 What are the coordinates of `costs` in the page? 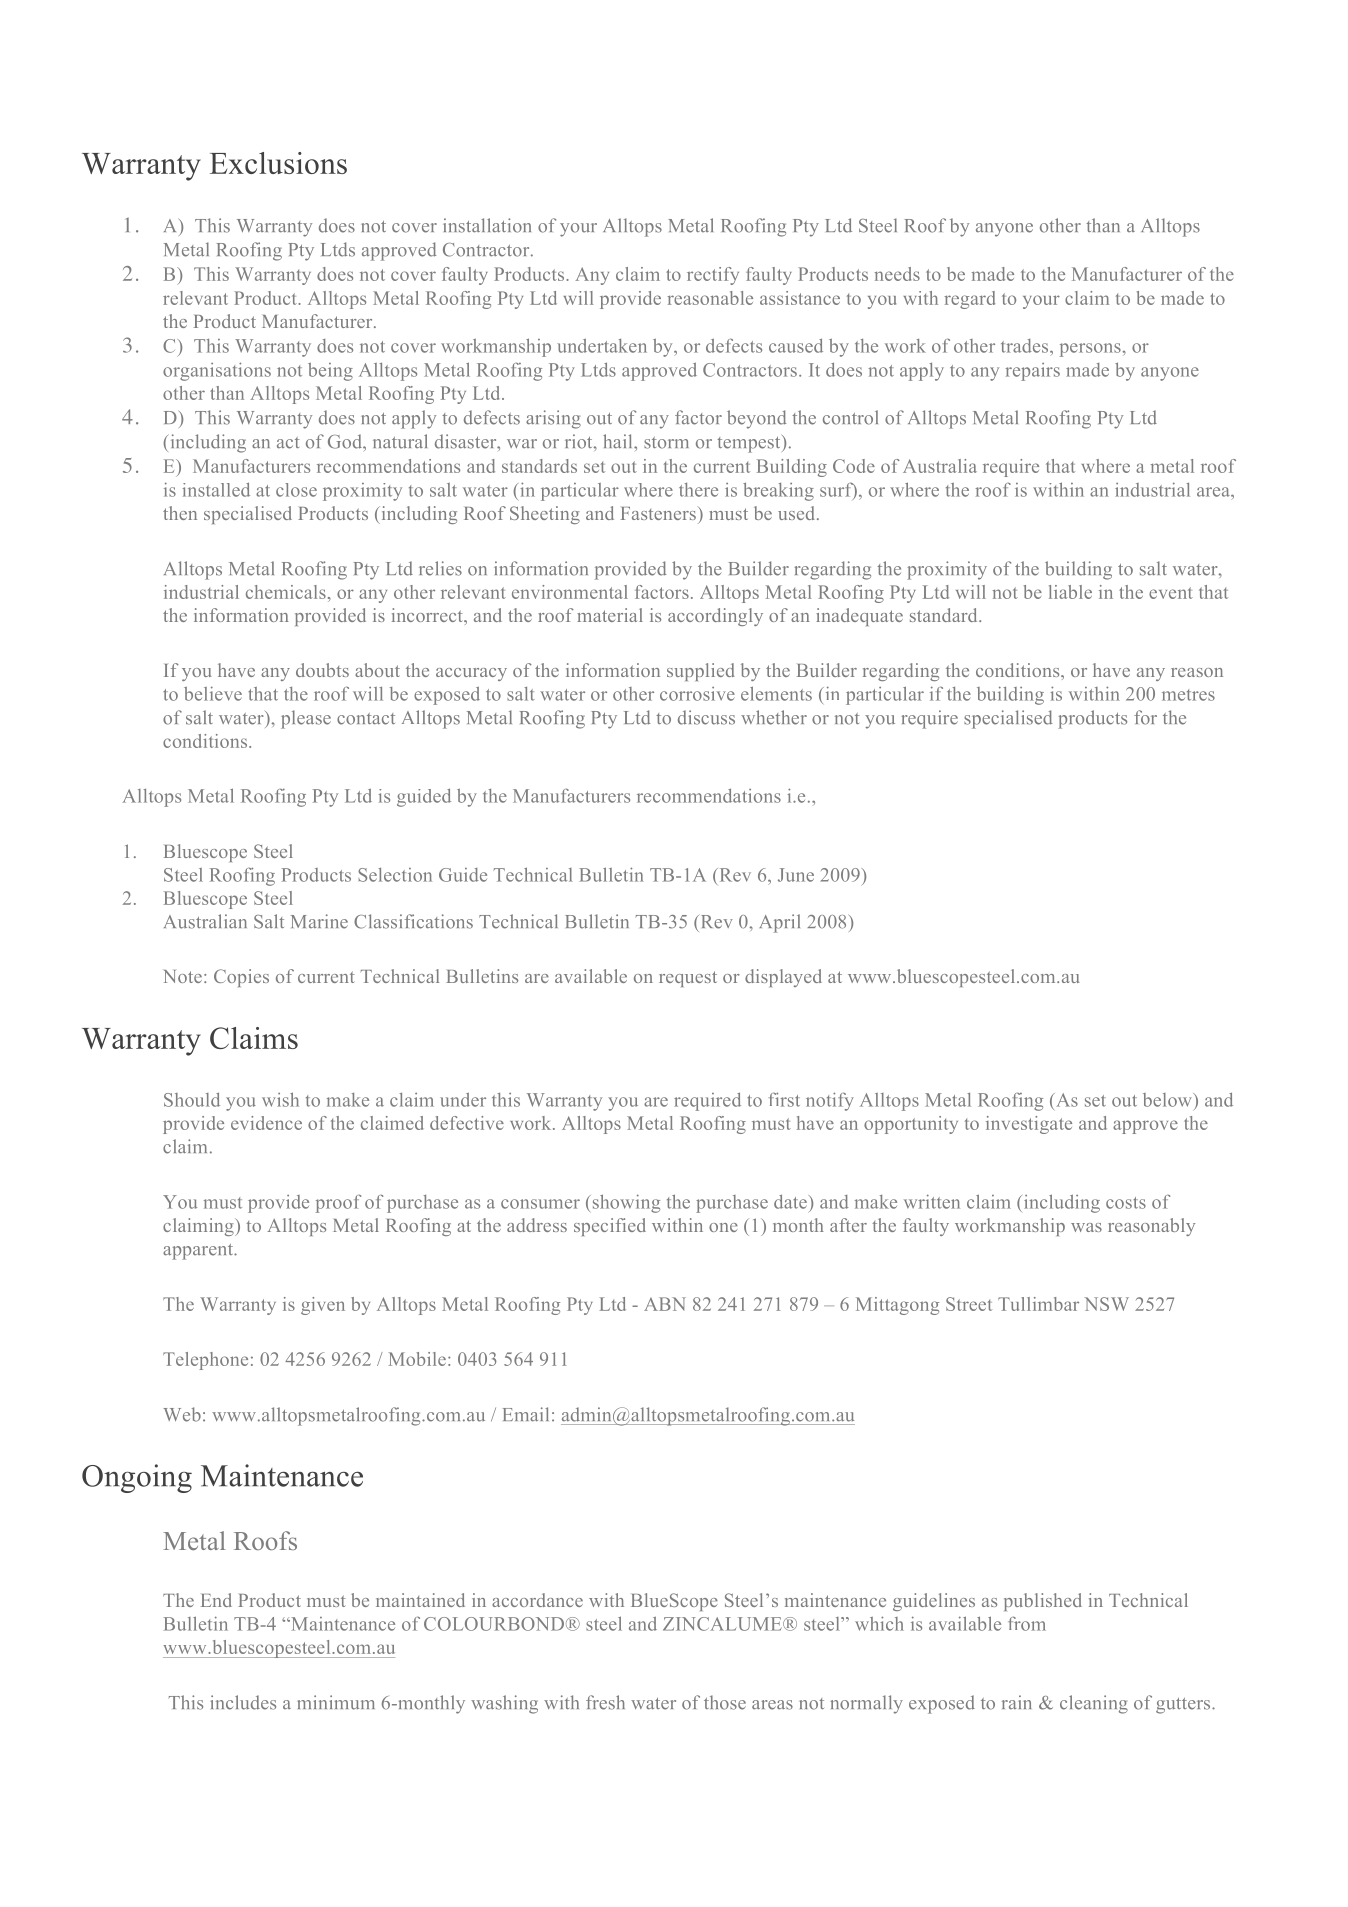 It's located at (1126, 1203).
